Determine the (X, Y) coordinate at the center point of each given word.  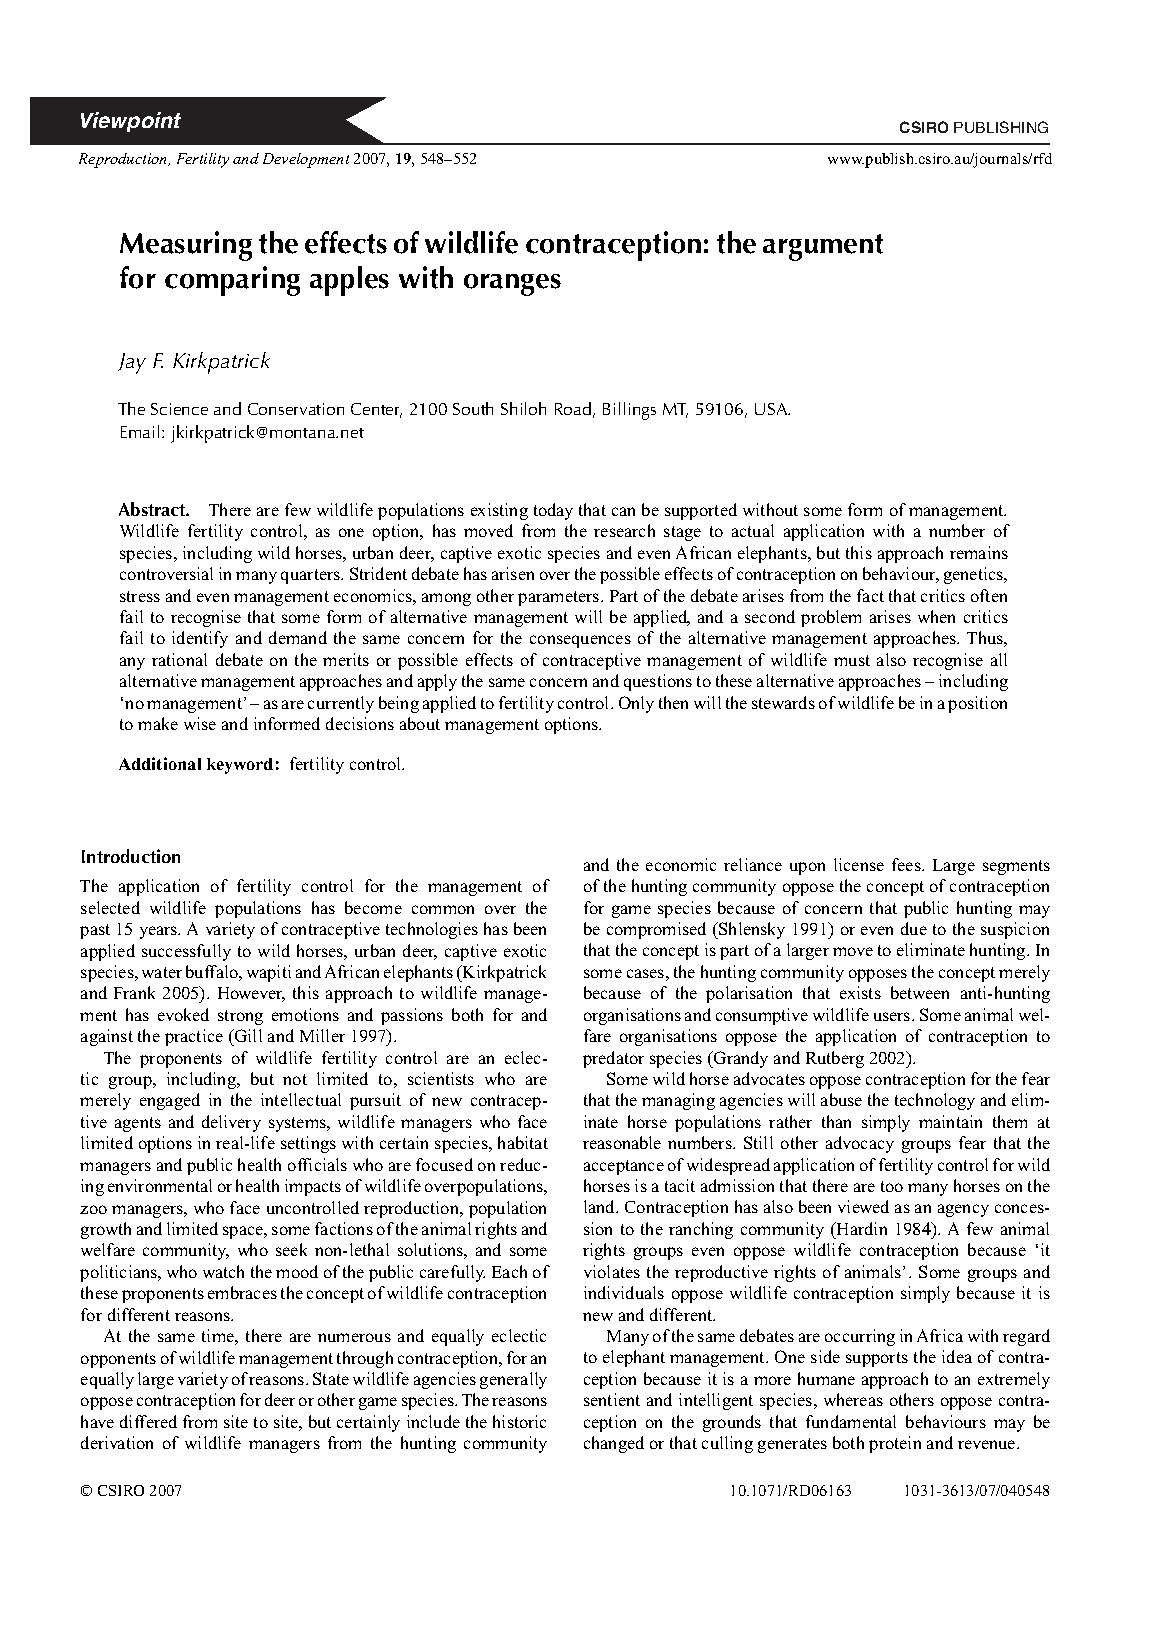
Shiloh (523, 408)
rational (179, 659)
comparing (232, 281)
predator (613, 1059)
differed (148, 1421)
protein (895, 1444)
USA (772, 409)
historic (519, 1421)
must (852, 660)
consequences (580, 641)
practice (194, 1037)
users (893, 1016)
